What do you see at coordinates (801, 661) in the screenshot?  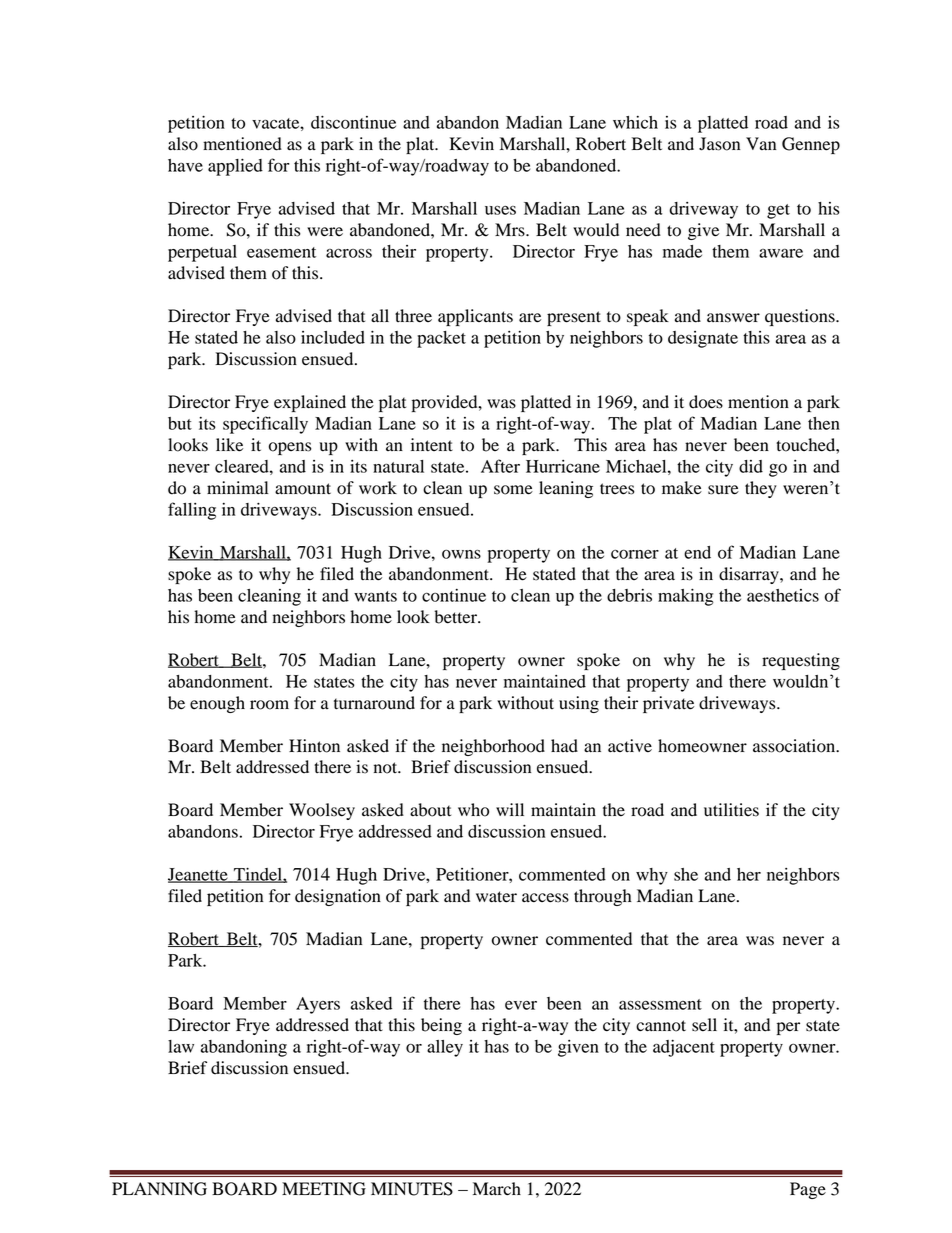 I see `requesting` at bounding box center [801, 661].
